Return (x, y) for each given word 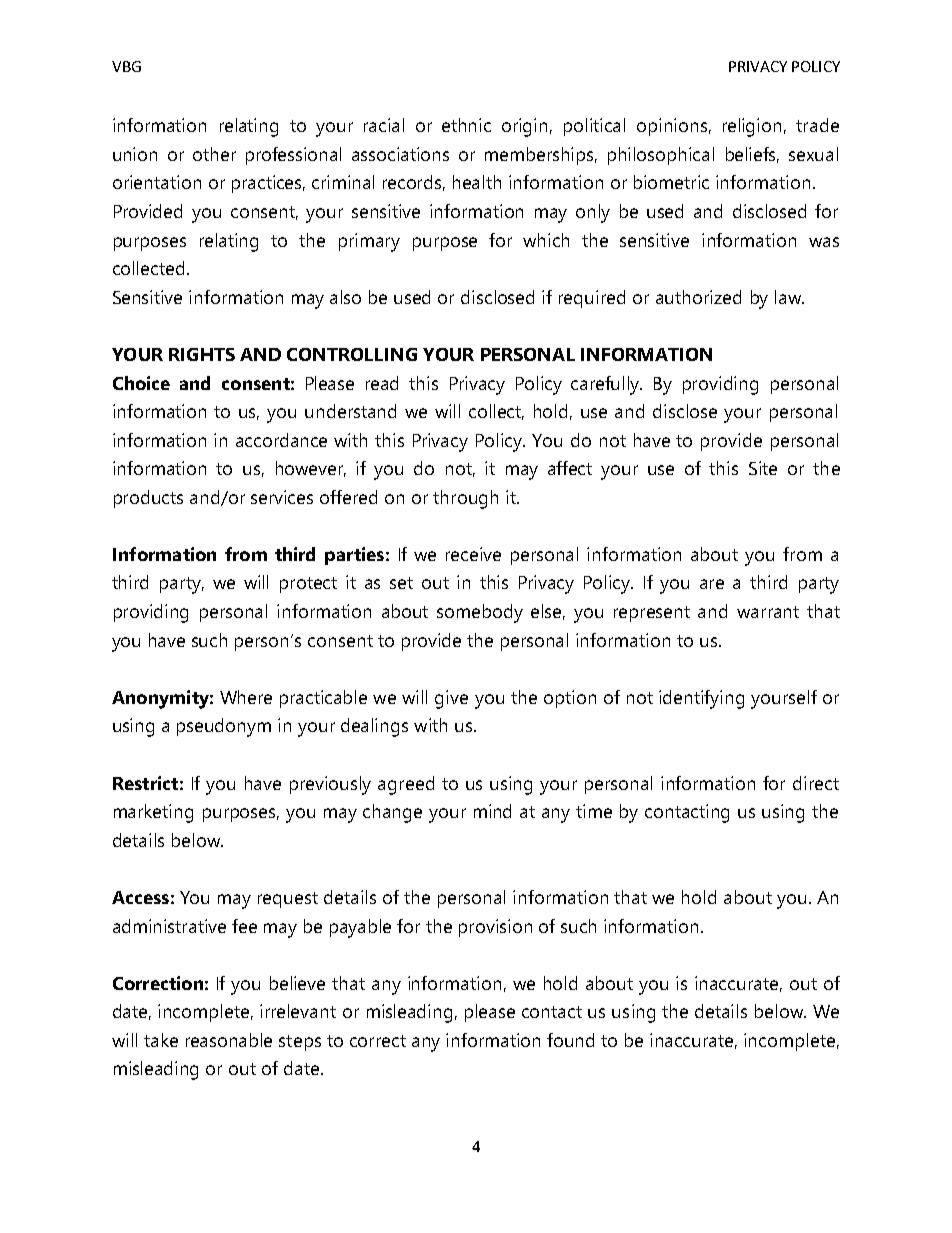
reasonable (229, 1040)
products (148, 499)
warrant (768, 612)
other (214, 154)
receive (473, 554)
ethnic (466, 125)
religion (752, 127)
